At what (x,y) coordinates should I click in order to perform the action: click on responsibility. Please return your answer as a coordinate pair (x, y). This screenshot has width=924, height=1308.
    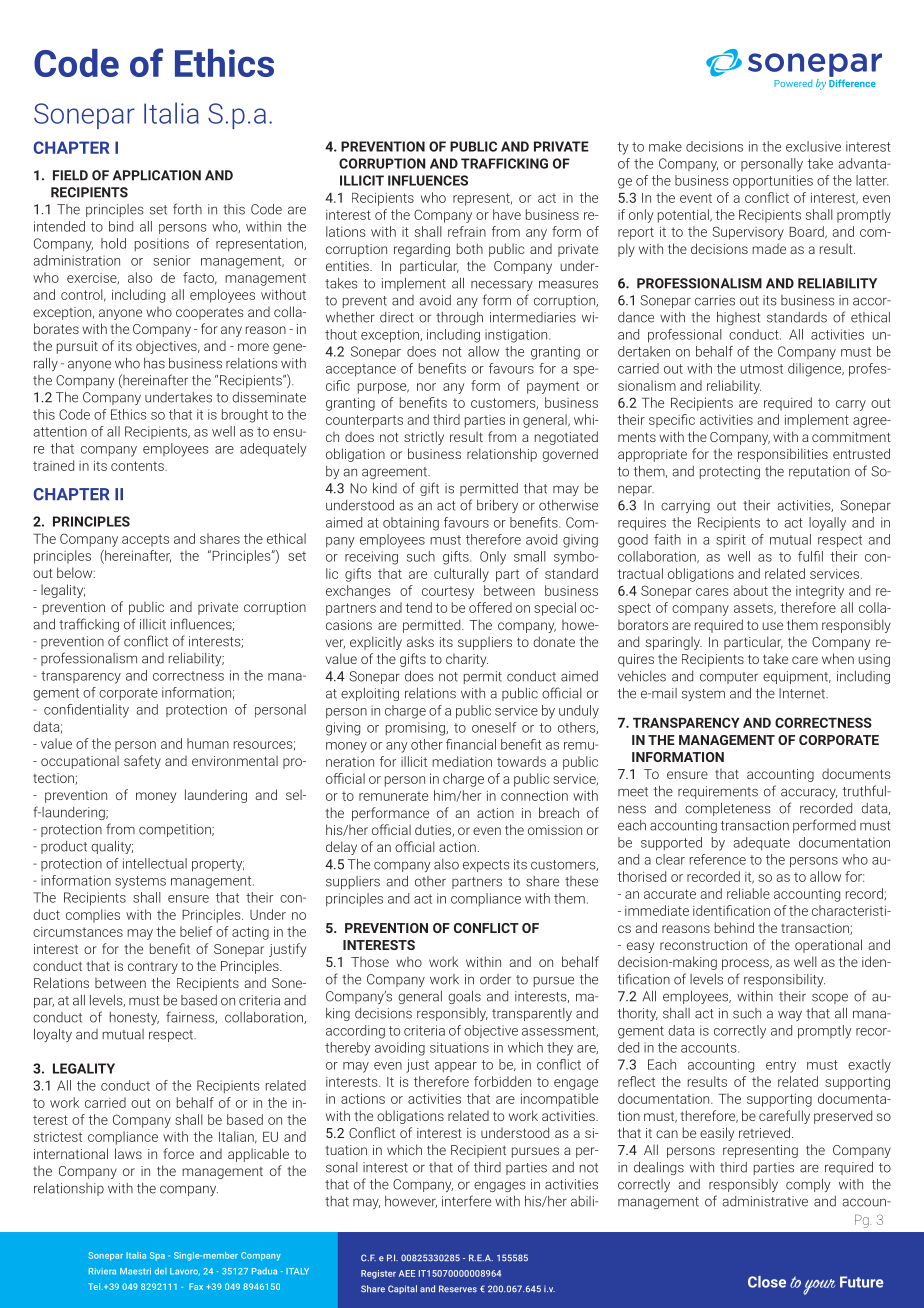
    Looking at the image, I should click on (784, 980).
